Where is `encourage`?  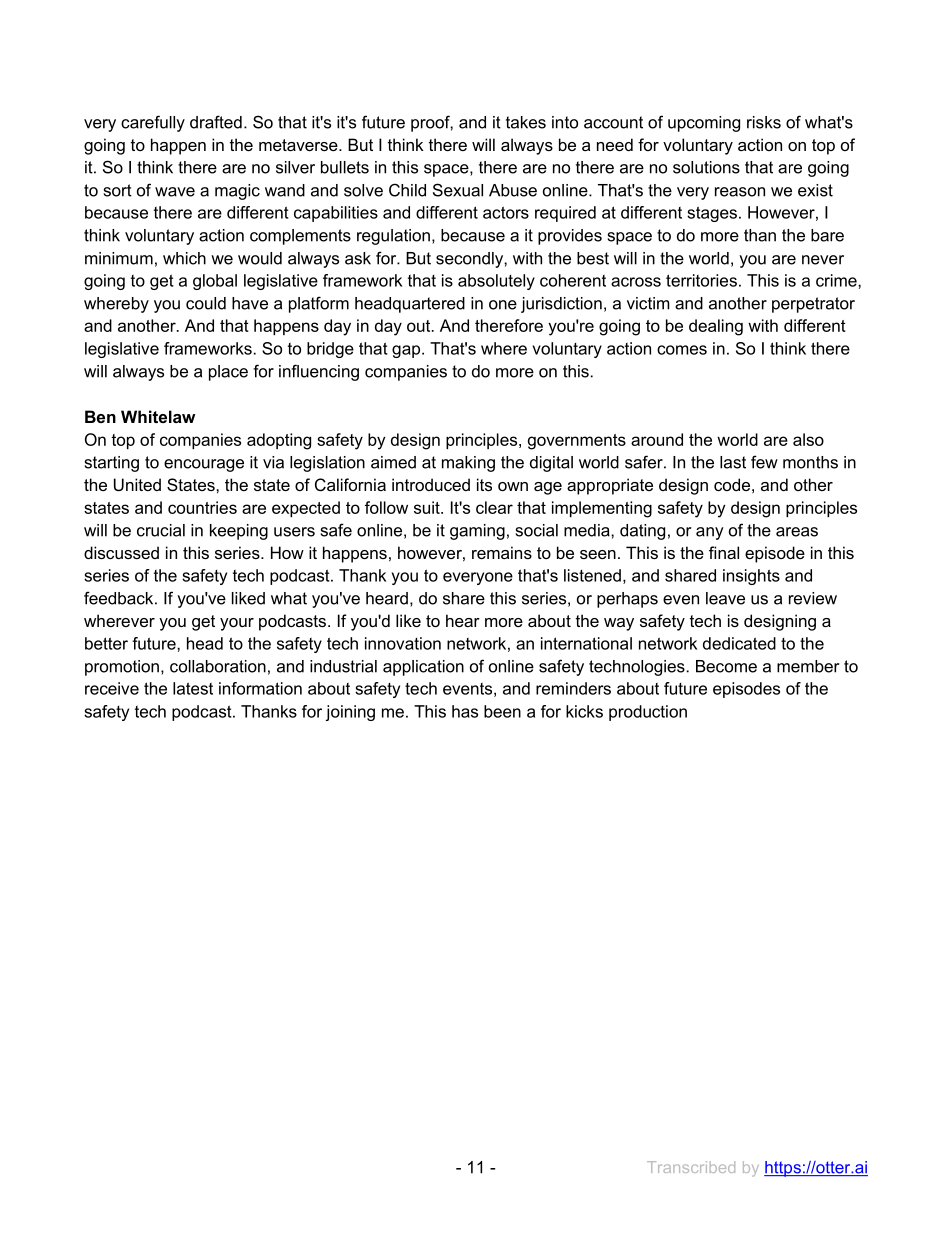 encourage is located at coordinates (204, 465).
